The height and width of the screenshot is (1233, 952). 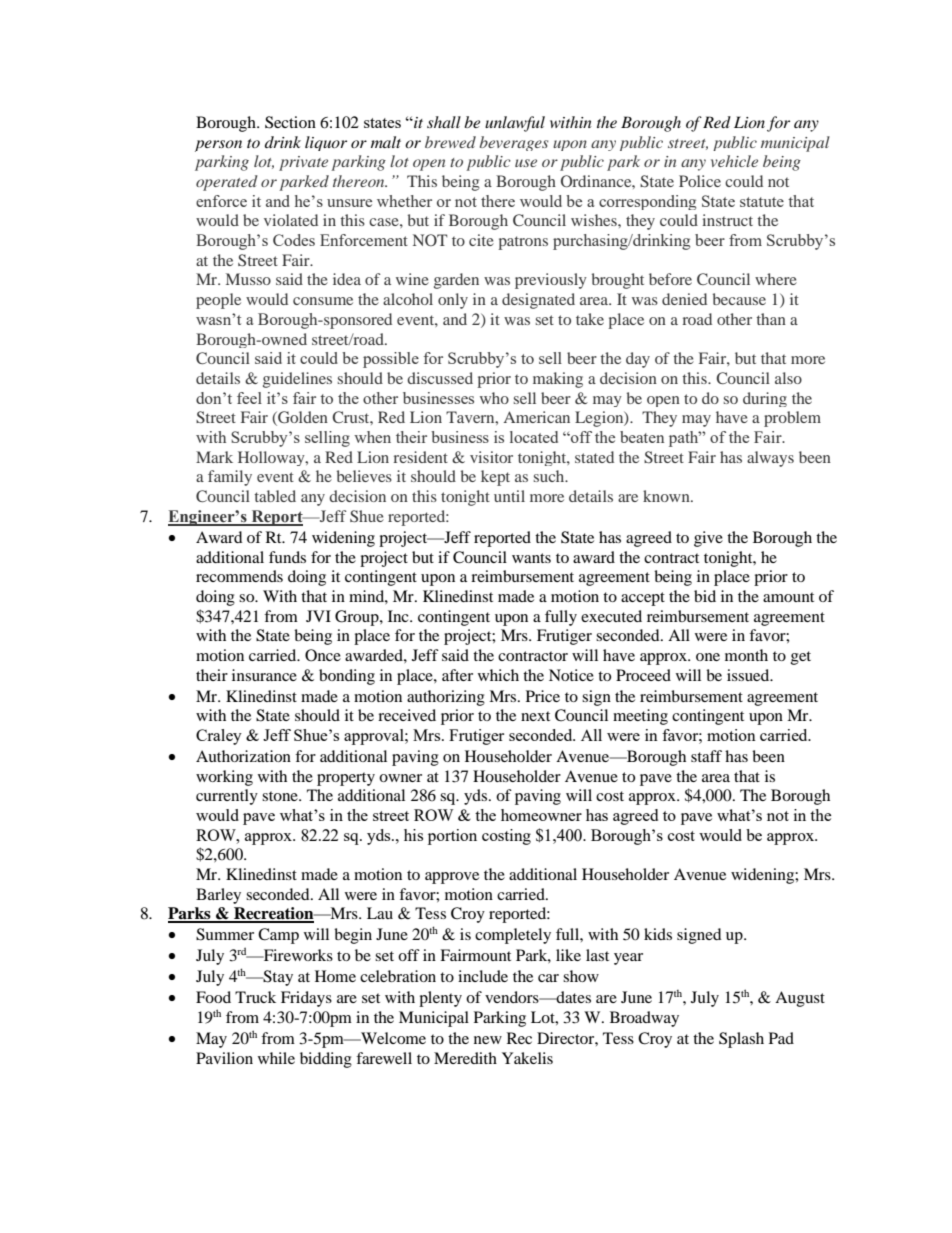 I want to click on insurance, so click(x=264, y=675).
